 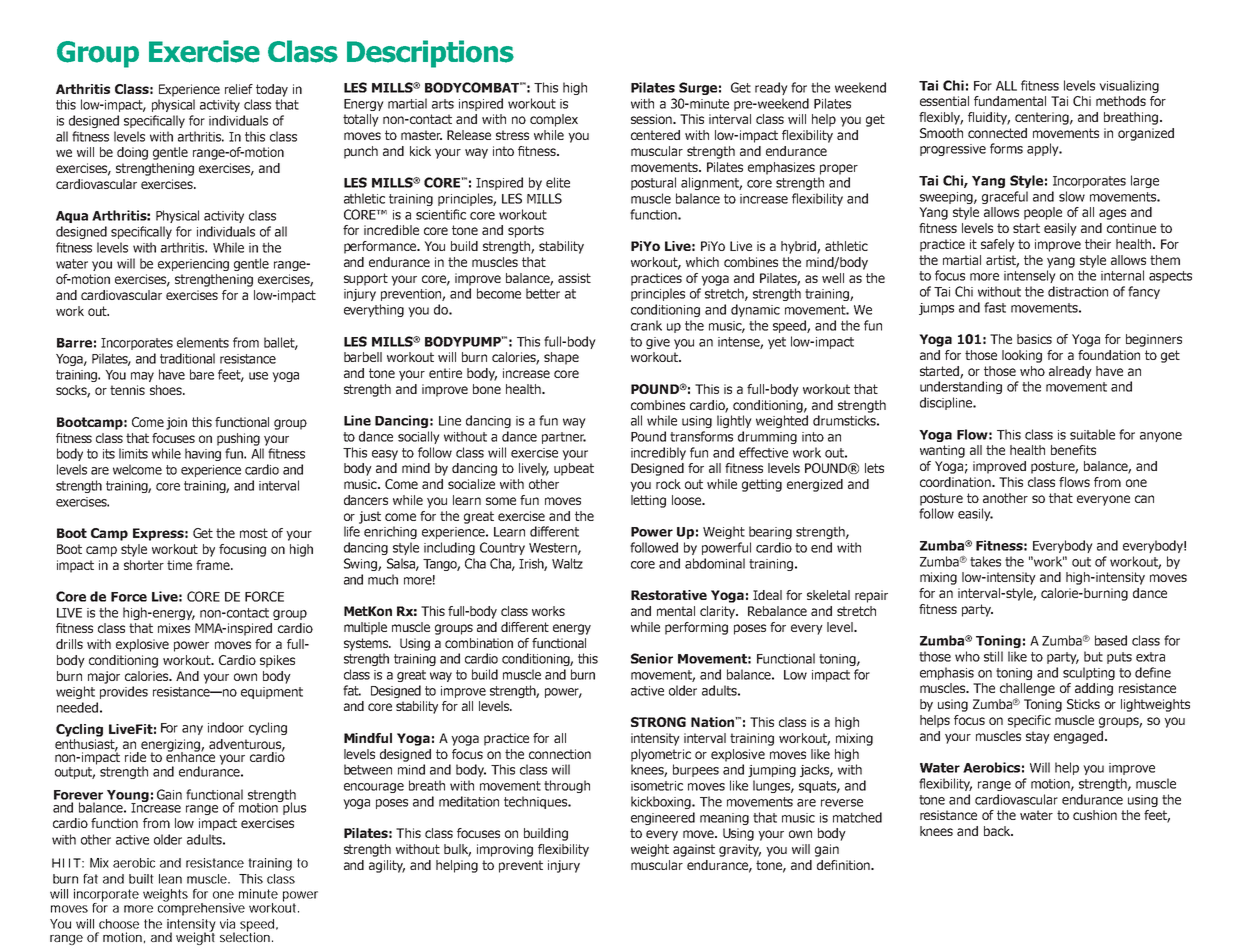 I want to click on session, so click(x=652, y=119).
